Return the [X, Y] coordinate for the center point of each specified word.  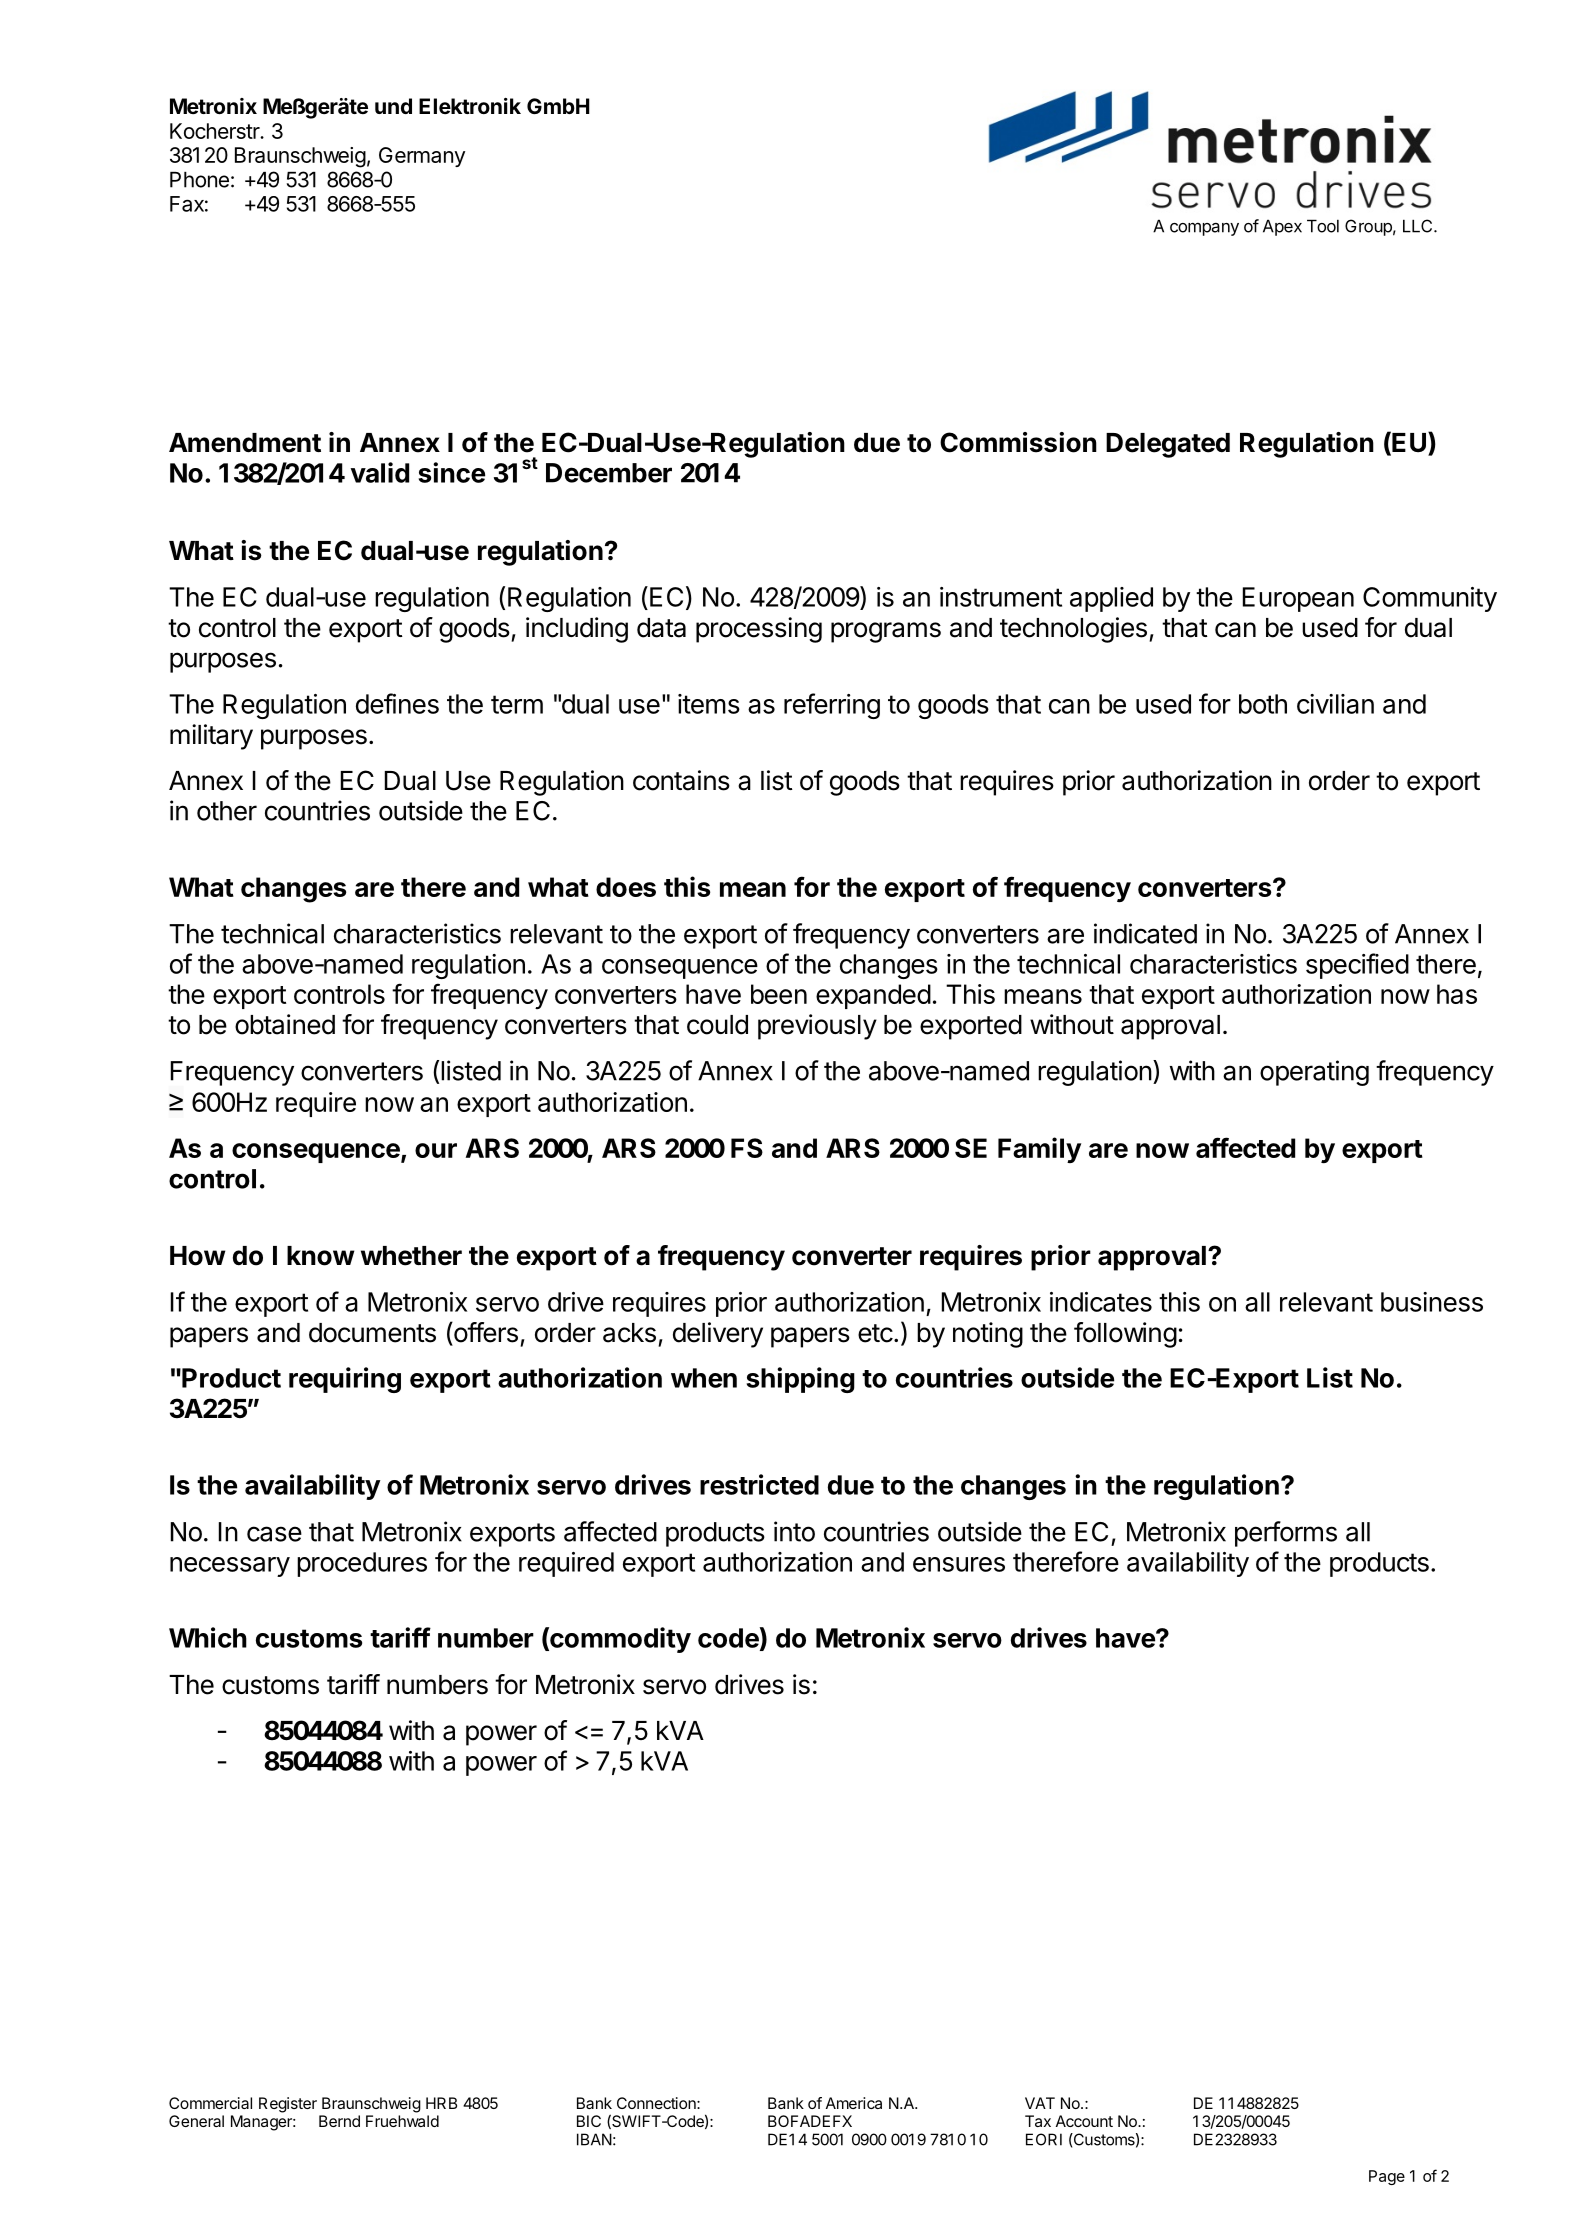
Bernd [339, 2121]
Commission [1018, 442]
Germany [422, 157]
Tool [1323, 226]
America [854, 2103]
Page [1387, 2177]
